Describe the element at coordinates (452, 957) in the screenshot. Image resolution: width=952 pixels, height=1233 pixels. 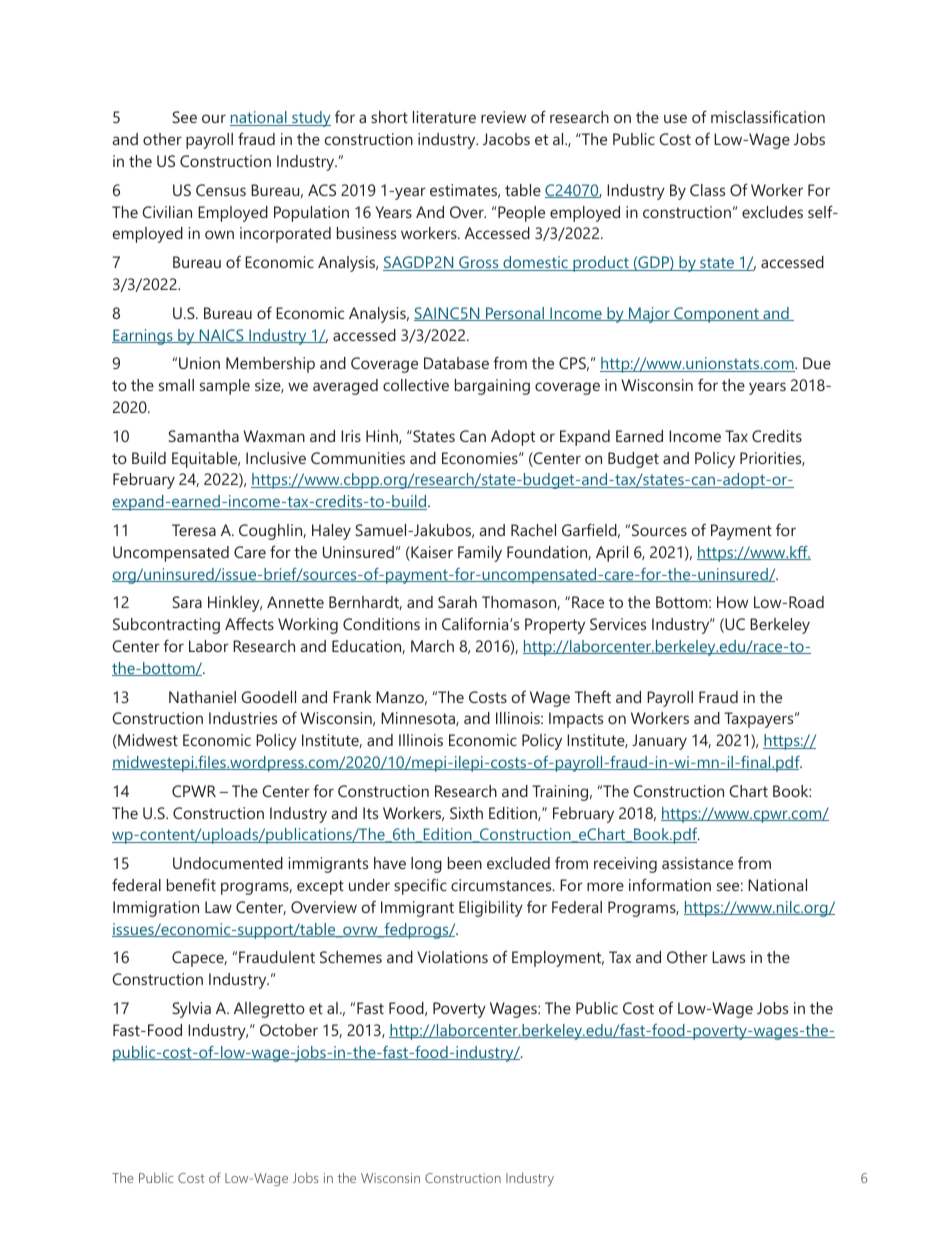
I see `Violations` at that location.
